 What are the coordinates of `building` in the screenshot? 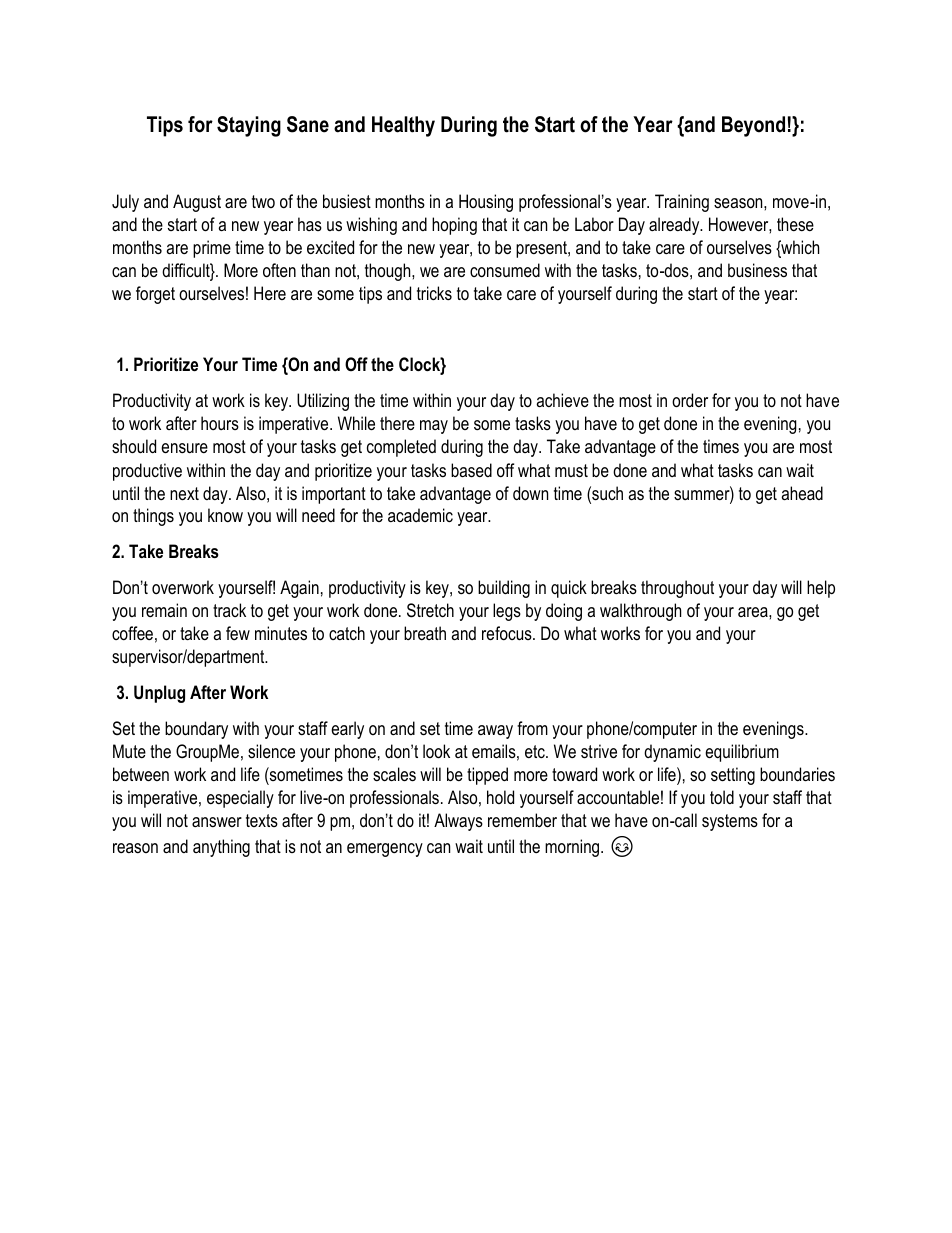 It's located at (504, 589).
